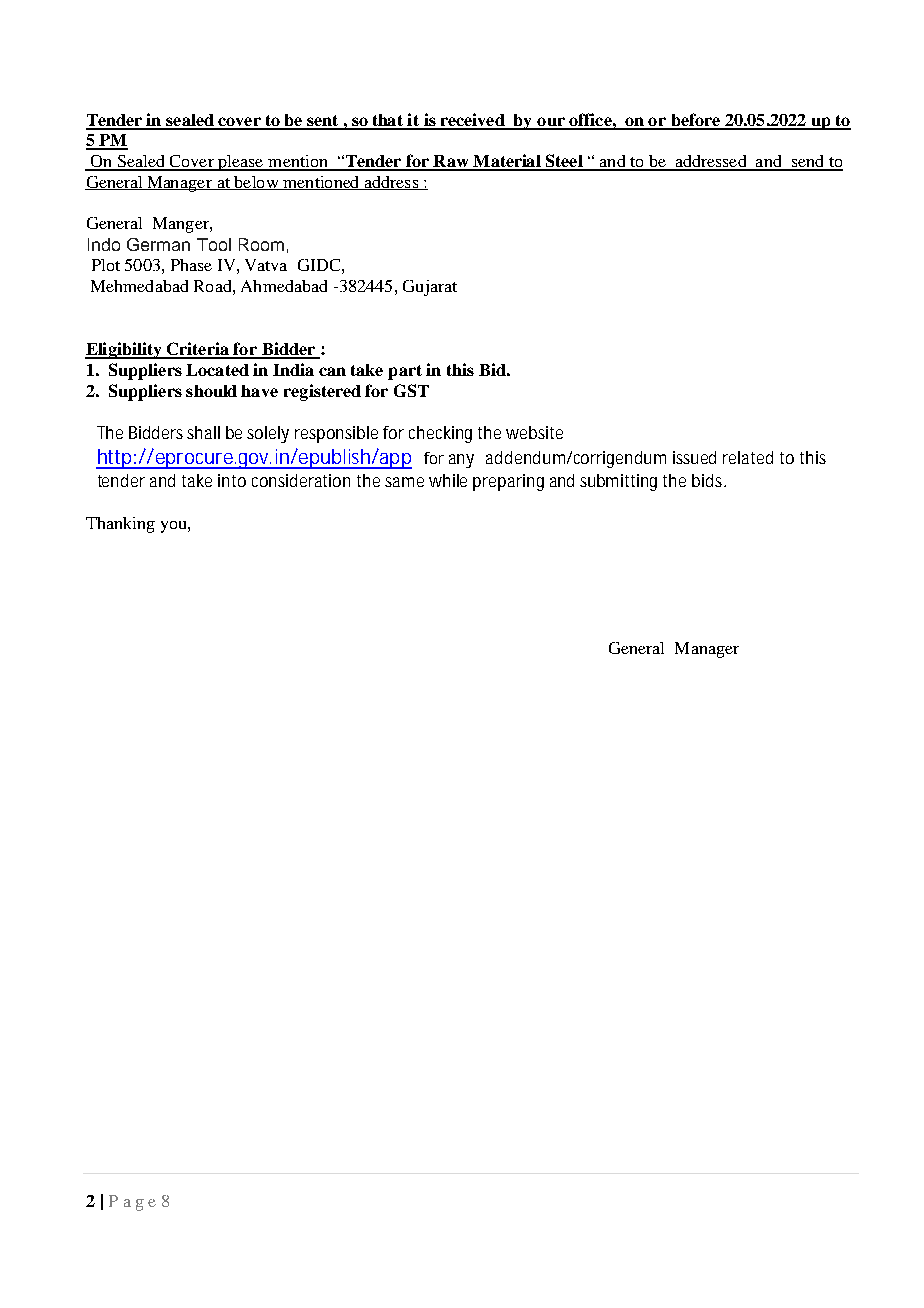 This document has width=924, height=1308. Describe the element at coordinates (708, 480) in the document. I see `bids` at that location.
